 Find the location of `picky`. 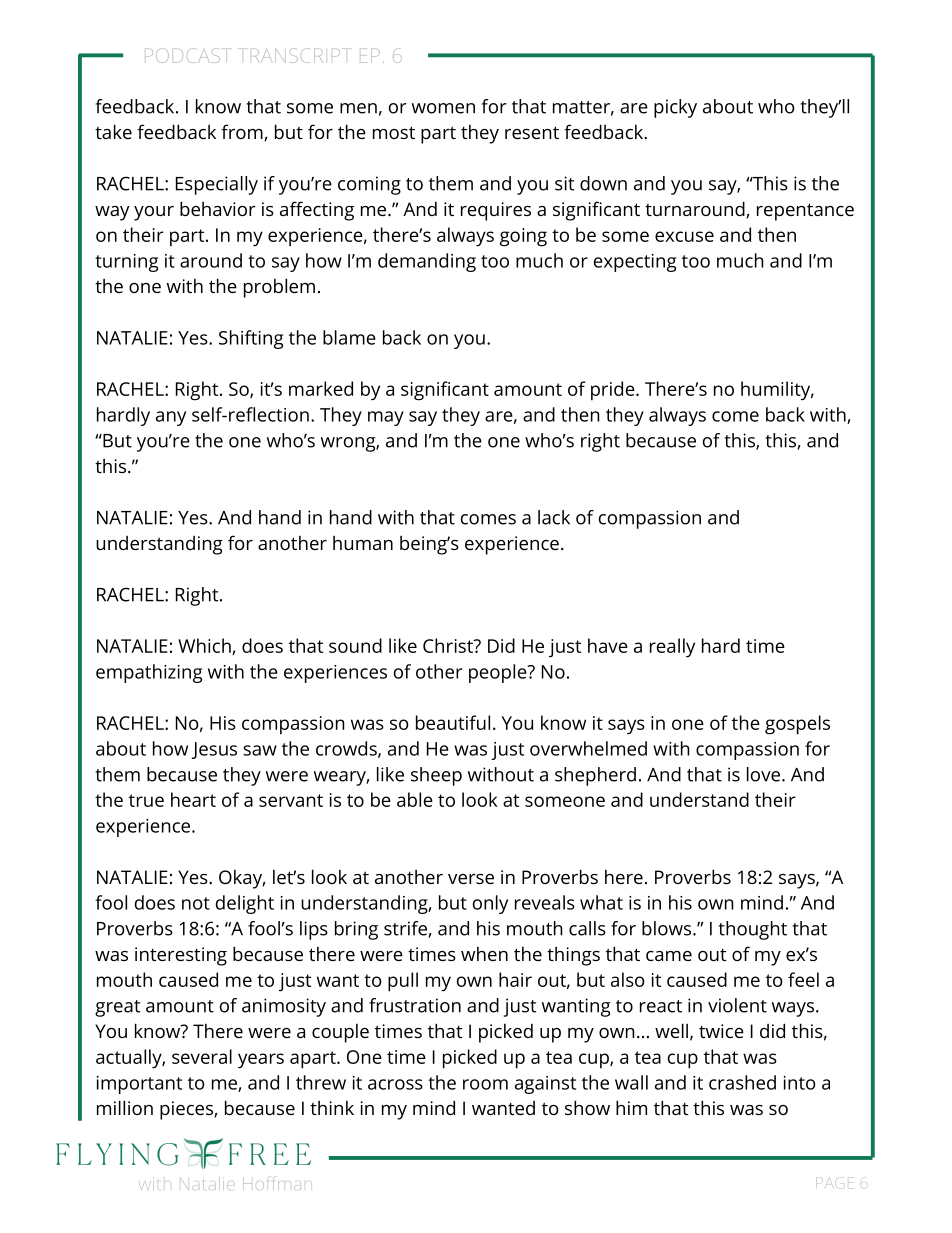

picky is located at coordinates (675, 108).
